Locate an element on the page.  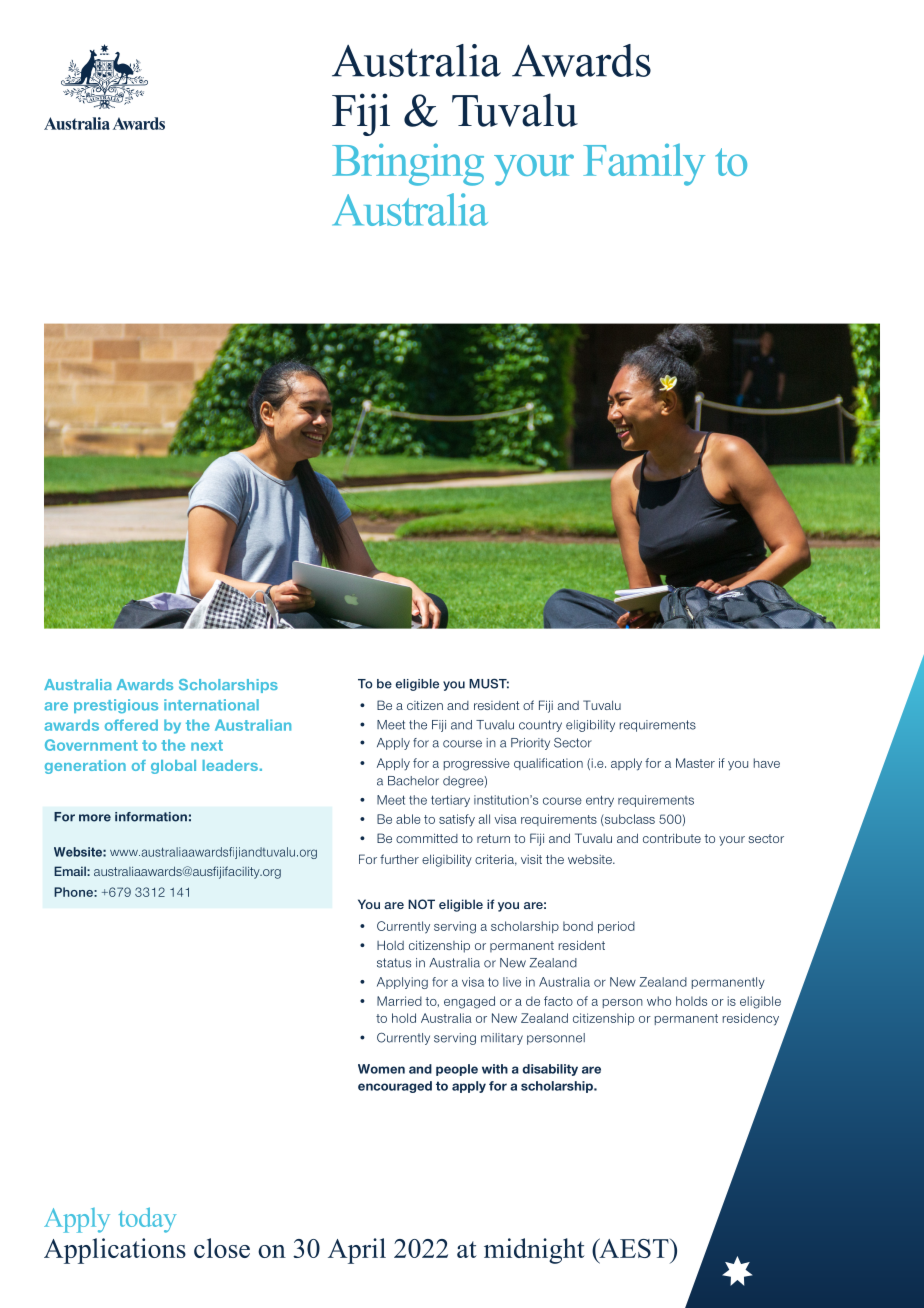
Priority is located at coordinates (530, 744).
